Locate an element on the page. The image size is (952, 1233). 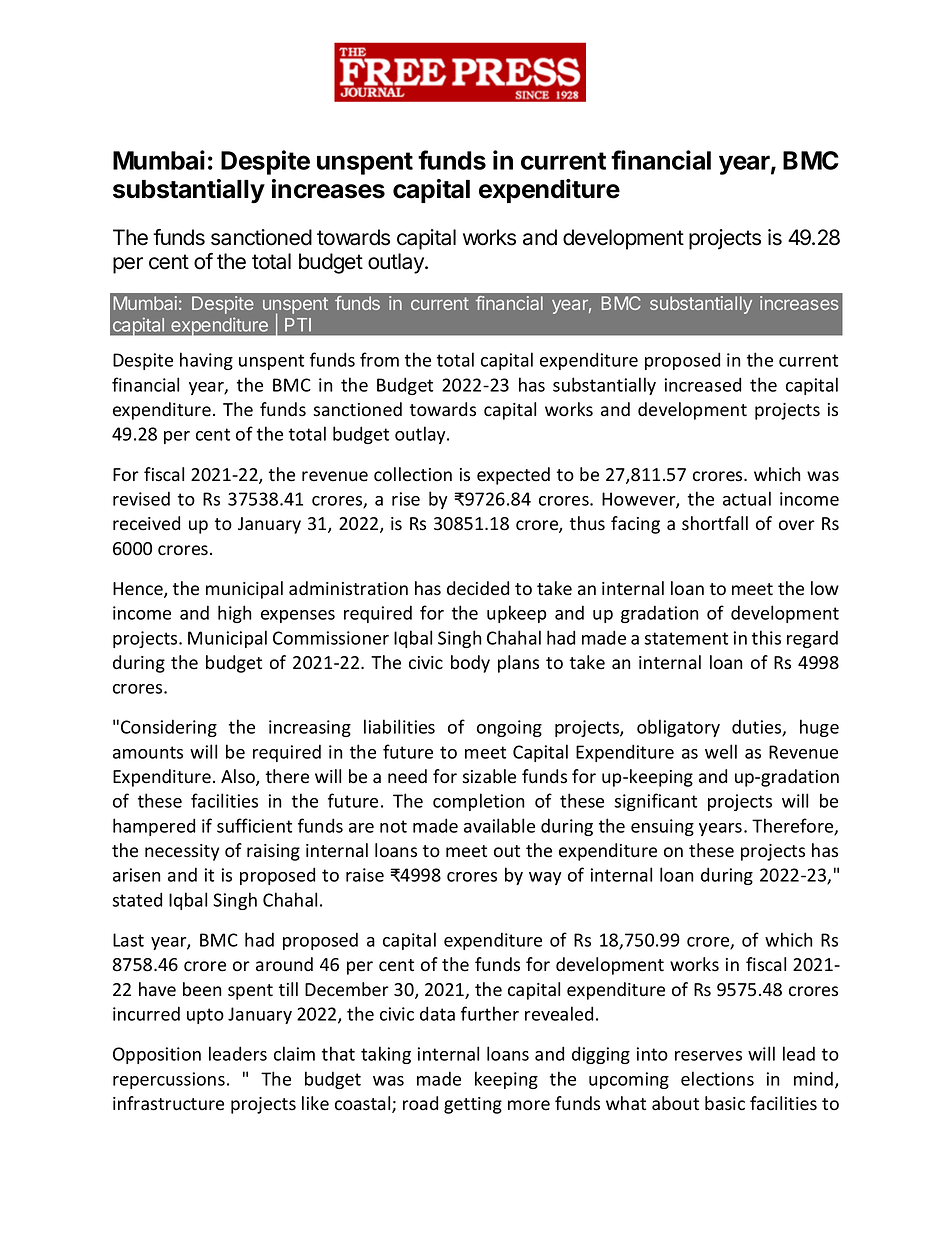
having is located at coordinates (206, 361).
